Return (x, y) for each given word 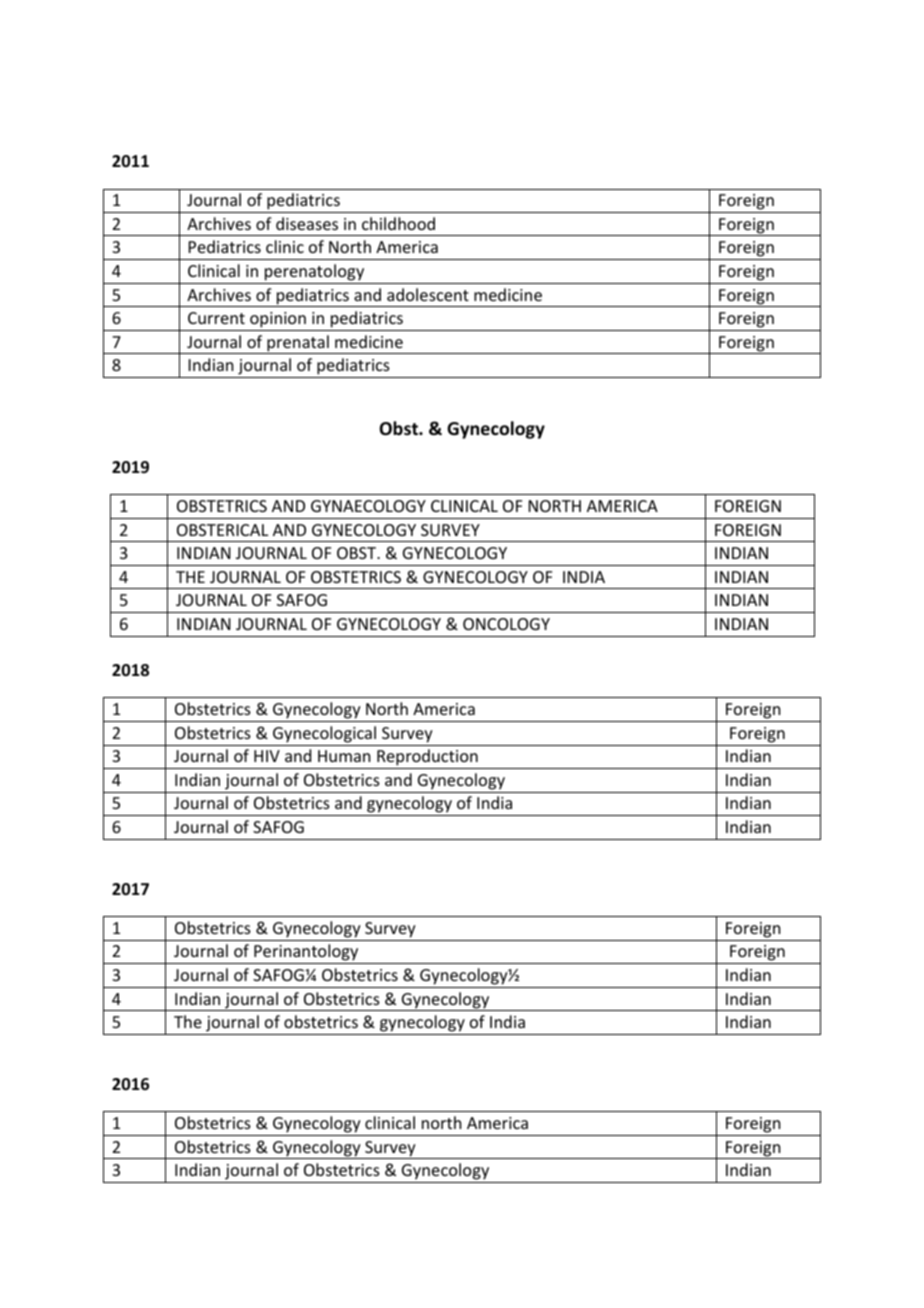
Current (216, 318)
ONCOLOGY (506, 624)
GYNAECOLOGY (368, 506)
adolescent (428, 294)
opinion (278, 320)
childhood (398, 223)
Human (344, 756)
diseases (307, 223)
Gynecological (324, 734)
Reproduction (427, 759)
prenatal (298, 344)
